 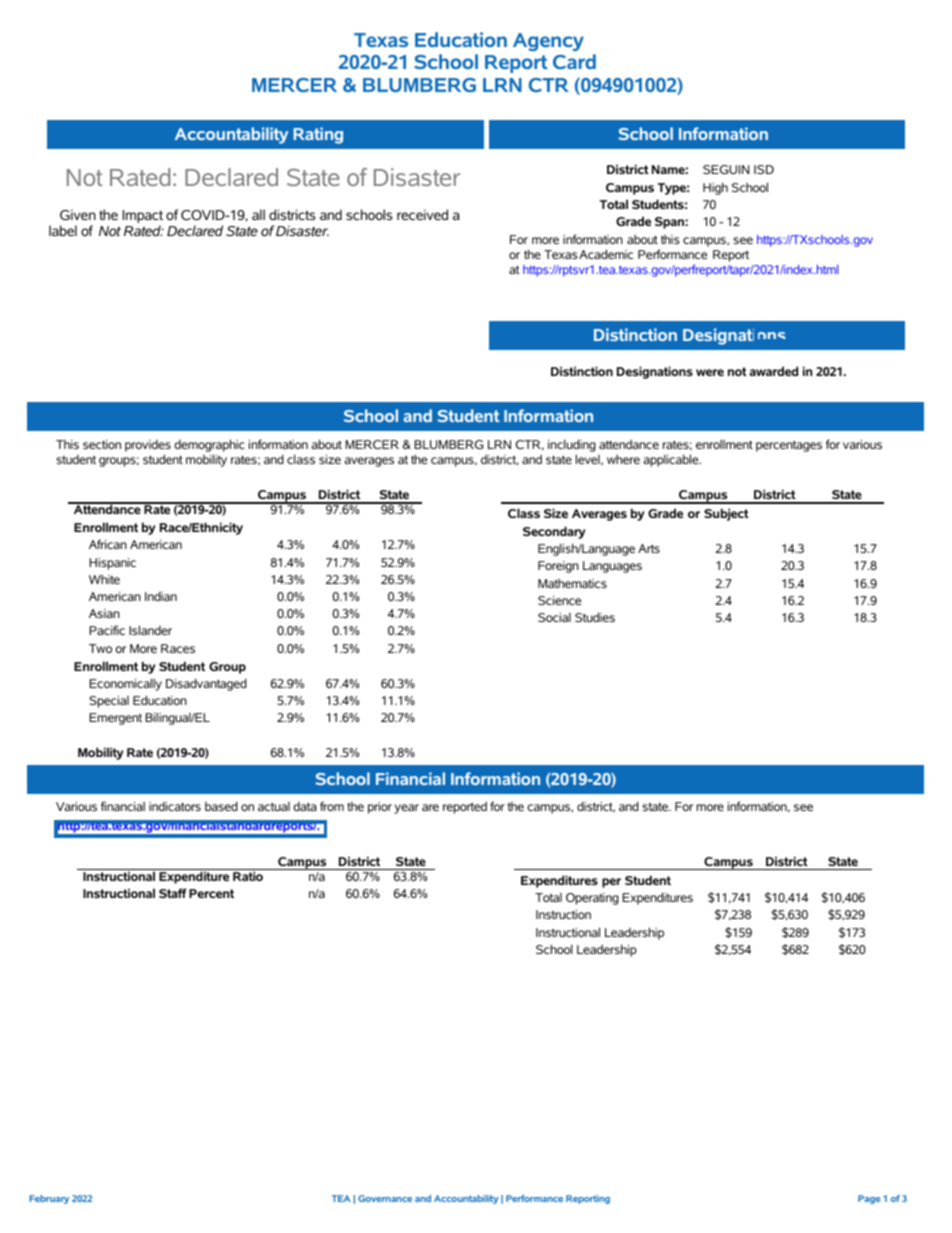 What do you see at coordinates (726, 514) in the screenshot?
I see `Subject` at bounding box center [726, 514].
